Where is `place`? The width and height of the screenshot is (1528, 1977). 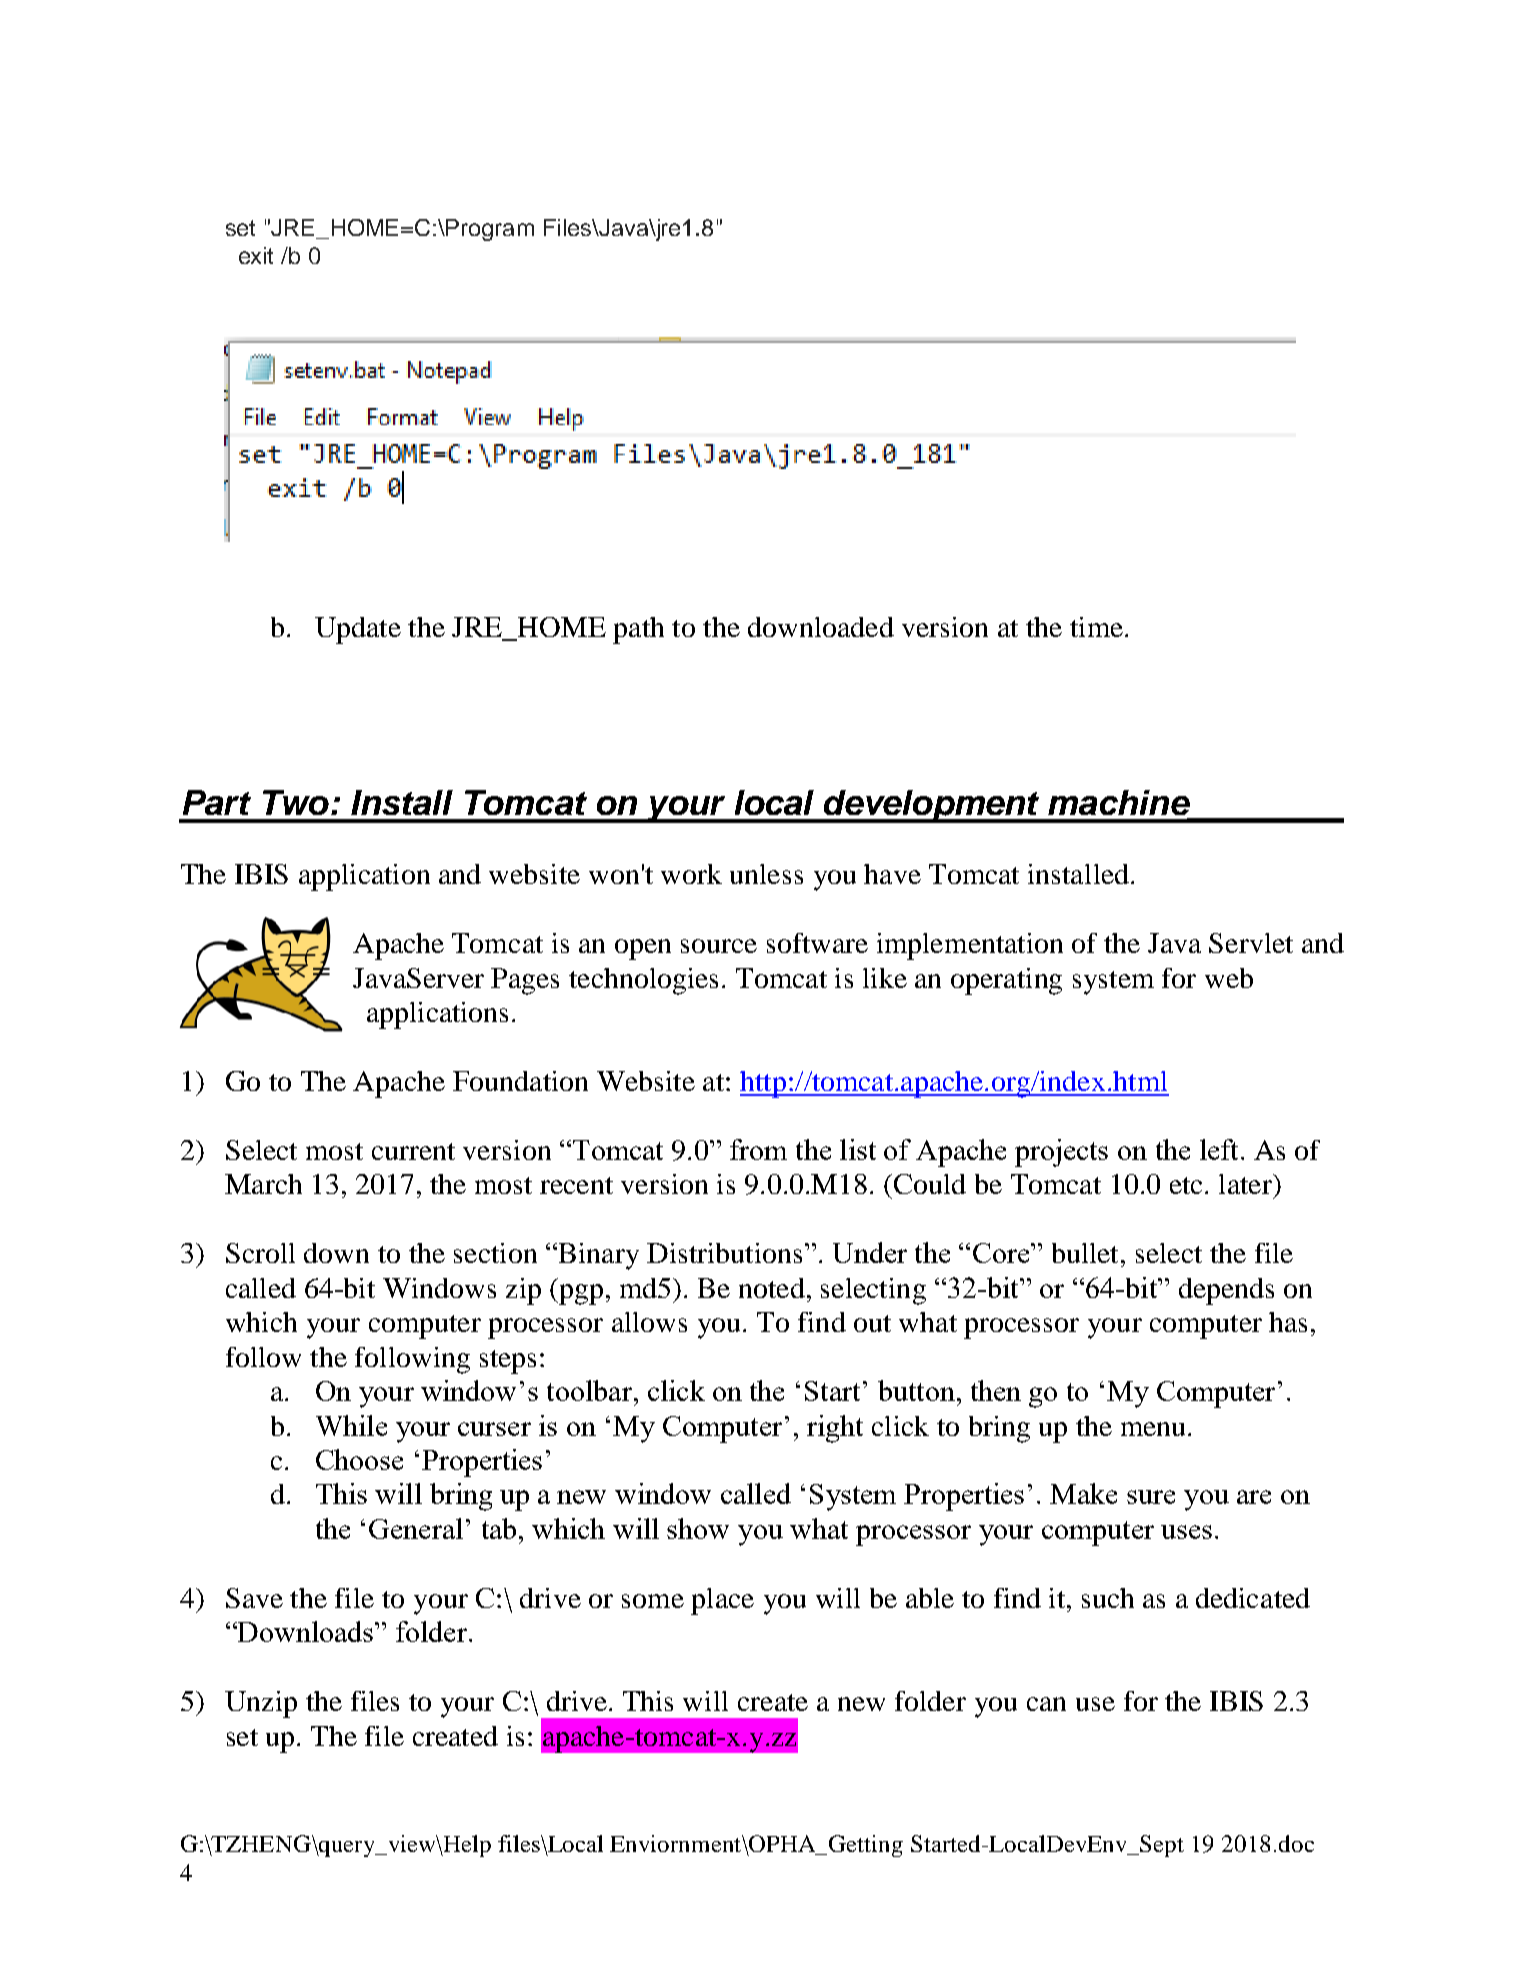 place is located at coordinates (722, 1601).
